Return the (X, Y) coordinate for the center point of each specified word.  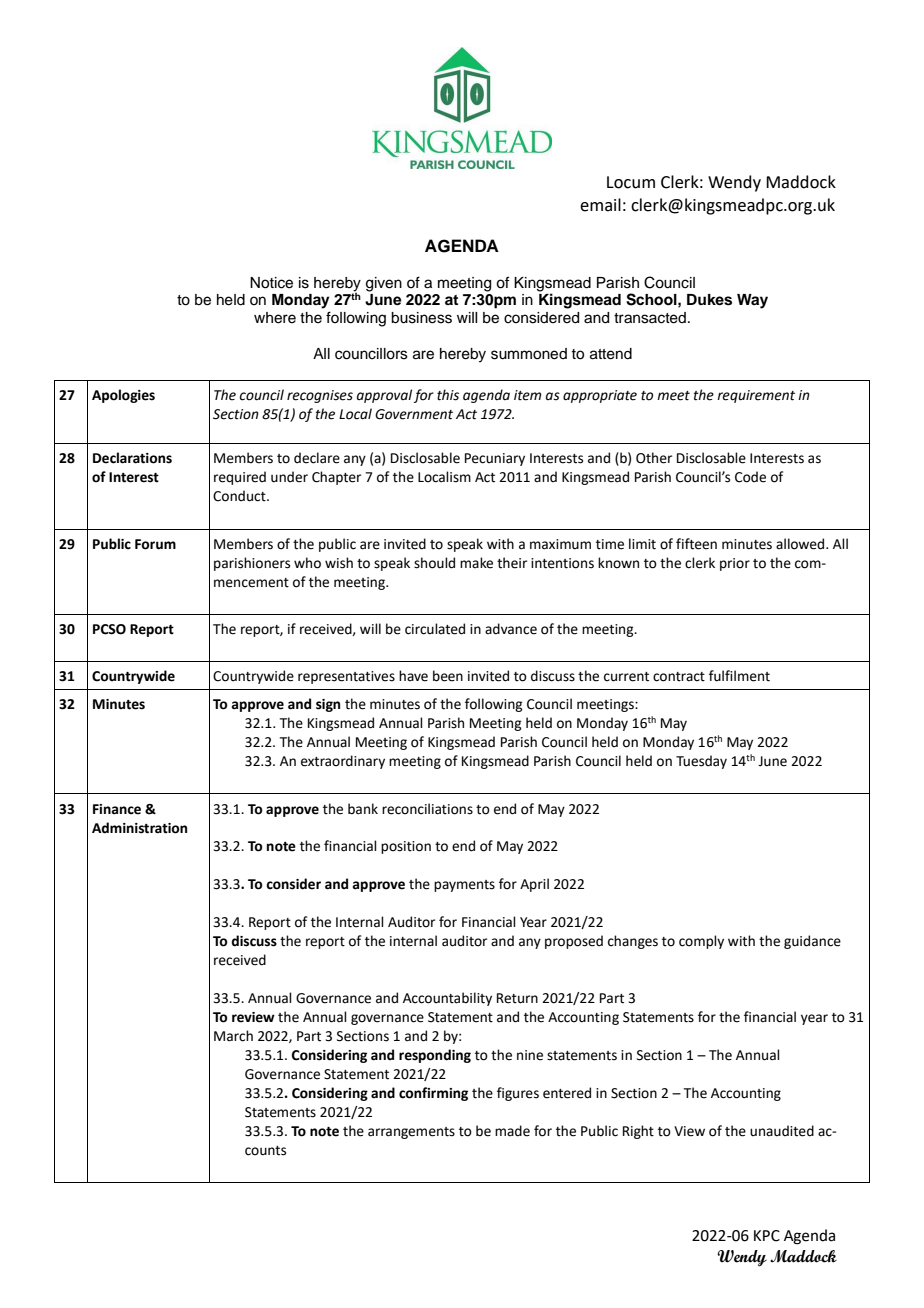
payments (464, 886)
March (233, 1036)
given (384, 284)
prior (735, 564)
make (476, 563)
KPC (767, 1236)
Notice (271, 283)
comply (701, 942)
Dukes (709, 300)
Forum (155, 544)
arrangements (411, 1133)
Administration (139, 828)
